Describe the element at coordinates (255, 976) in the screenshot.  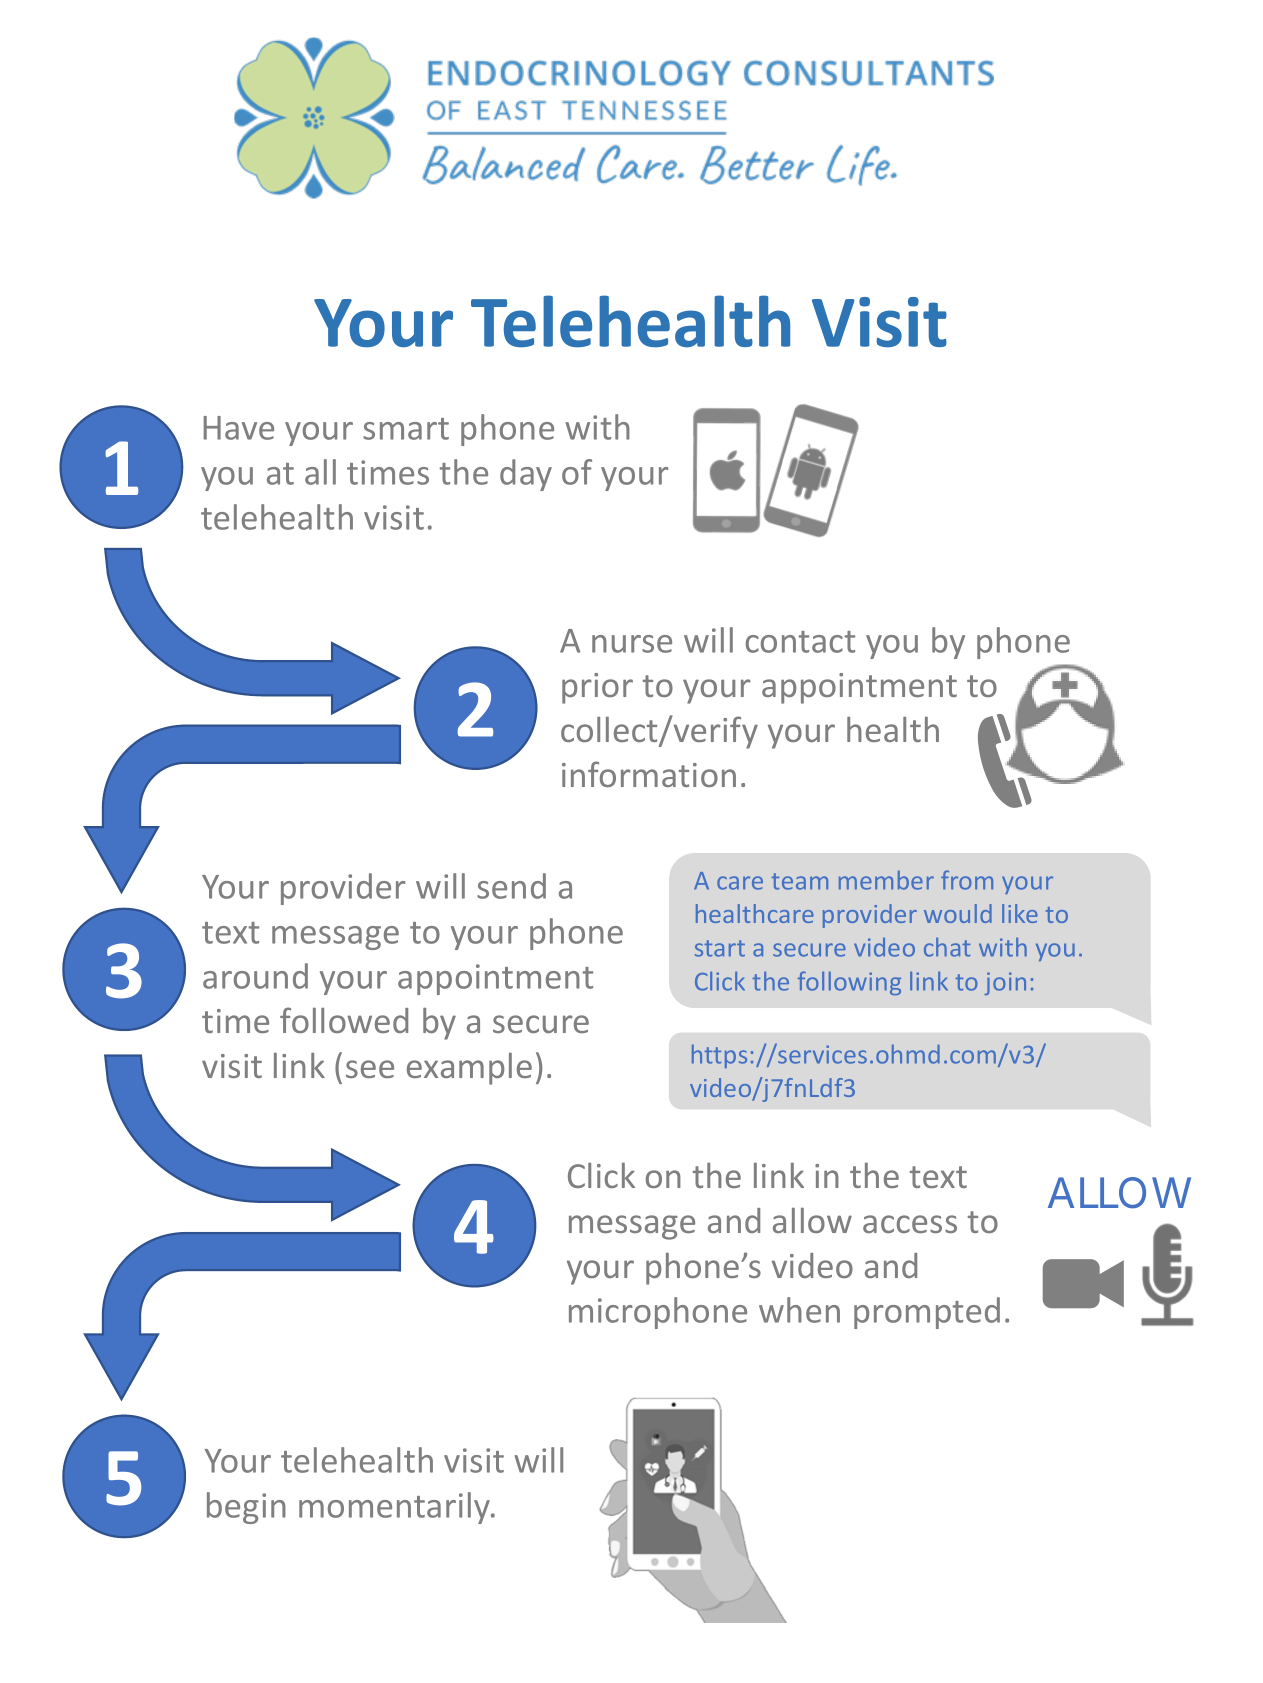
I see `around` at that location.
